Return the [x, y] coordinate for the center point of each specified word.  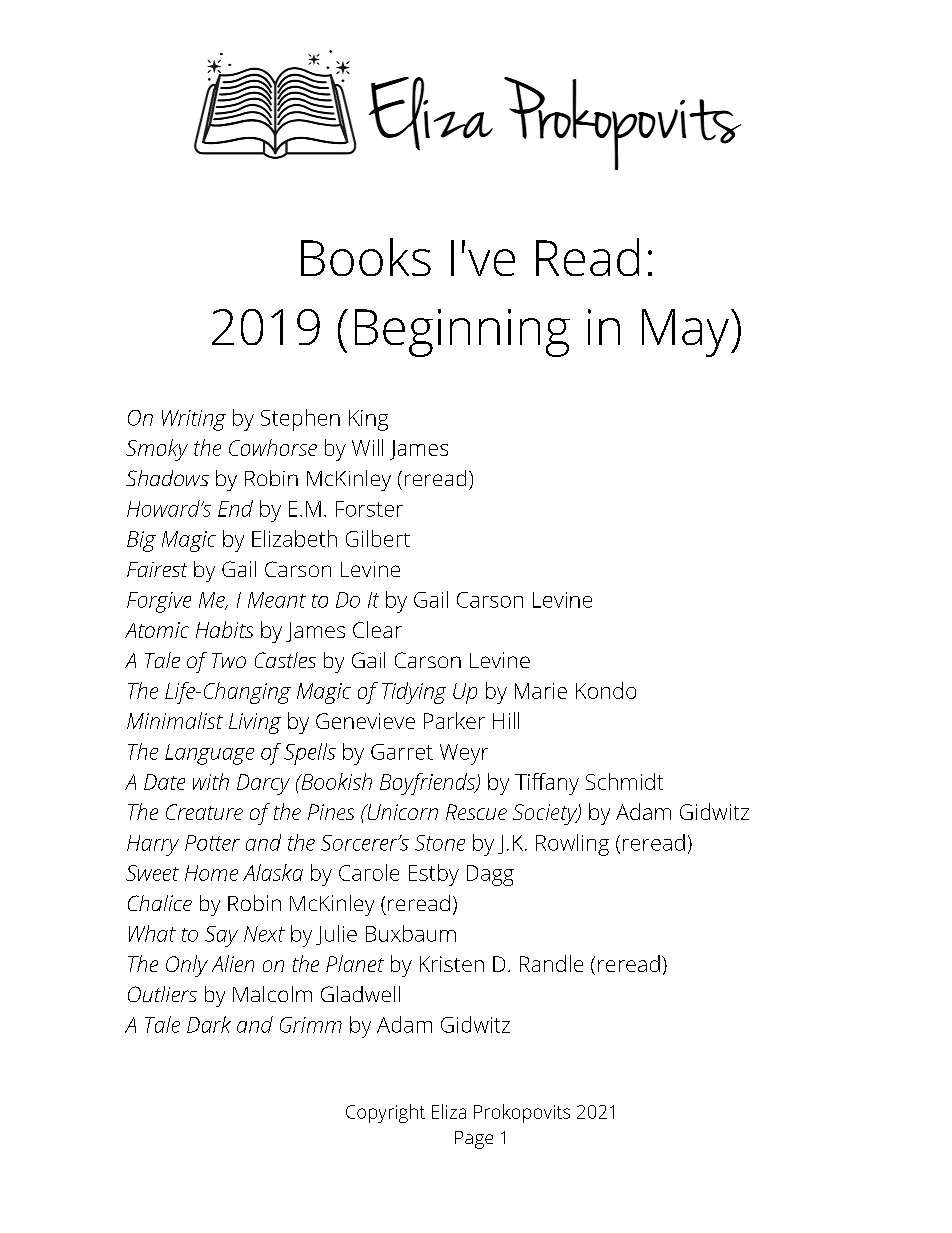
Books [366, 257]
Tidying [414, 693]
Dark [209, 1024]
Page [474, 1140]
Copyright [385, 1113]
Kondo [606, 690]
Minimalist [175, 720]
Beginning [462, 333]
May [687, 333]
